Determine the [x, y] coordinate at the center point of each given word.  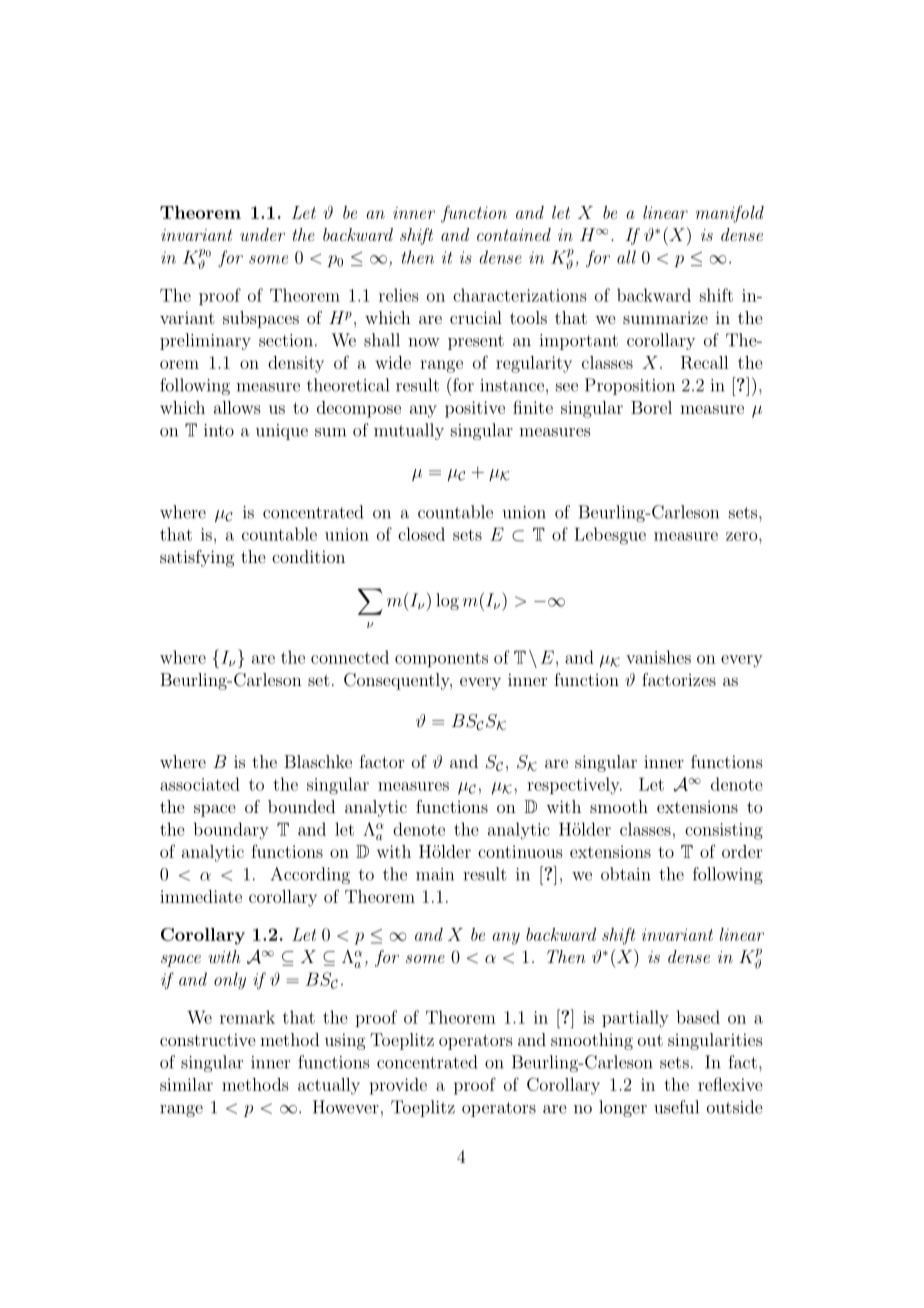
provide [398, 1086]
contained [514, 234]
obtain [626, 874]
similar [186, 1084]
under [262, 234]
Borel [651, 407]
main [435, 874]
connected [350, 657]
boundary [231, 831]
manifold [730, 214]
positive [475, 409]
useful [676, 1107]
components [441, 659]
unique [282, 432]
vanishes [658, 657]
